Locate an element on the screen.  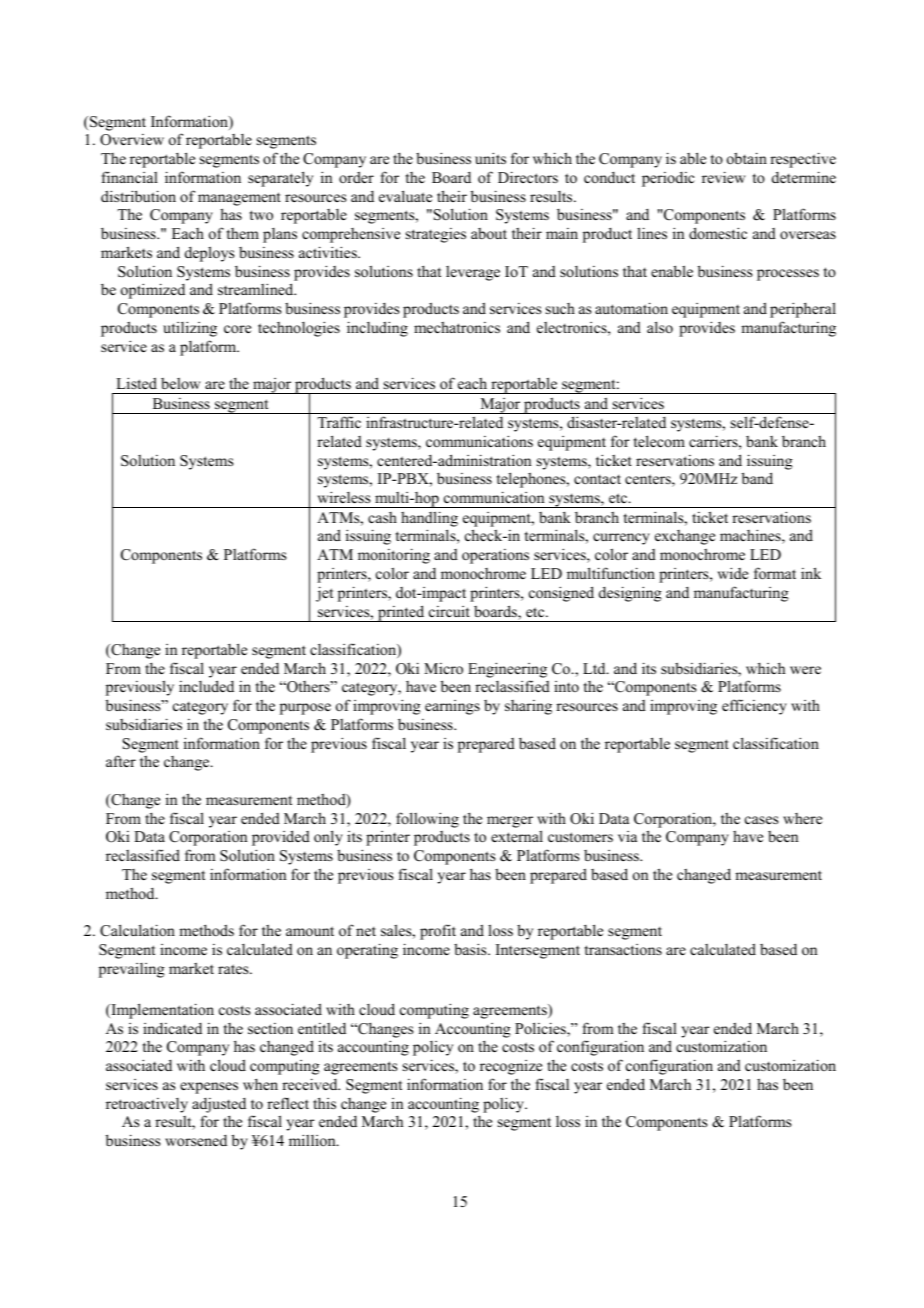
cases is located at coordinates (761, 820).
